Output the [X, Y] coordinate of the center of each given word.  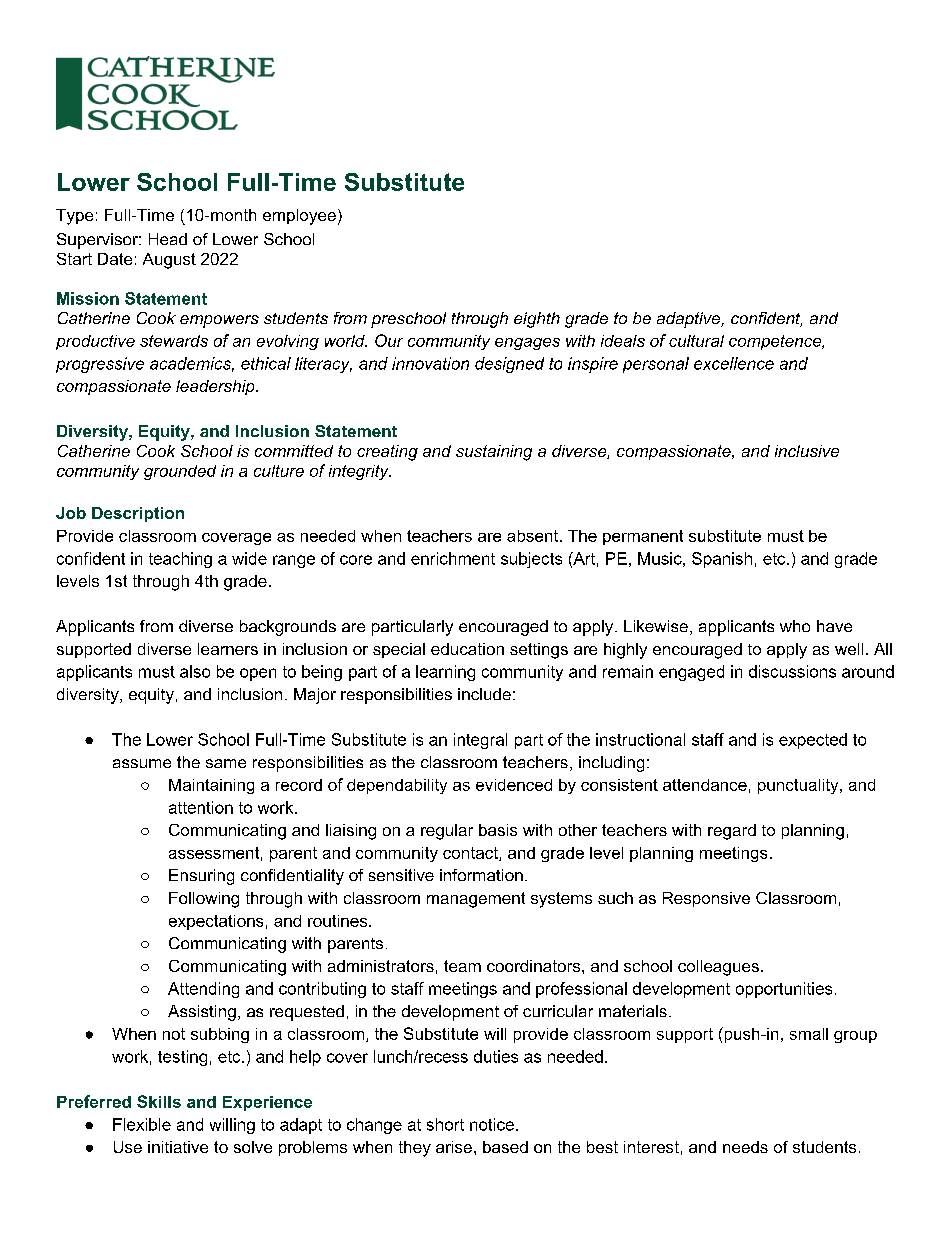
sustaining [494, 453]
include [484, 694]
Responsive [706, 899]
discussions [792, 671]
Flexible [142, 1124]
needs [745, 1147]
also [195, 671]
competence [776, 342]
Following [204, 900]
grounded [180, 472]
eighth [537, 320]
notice [492, 1124]
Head [168, 239]
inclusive [807, 451]
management [476, 900]
